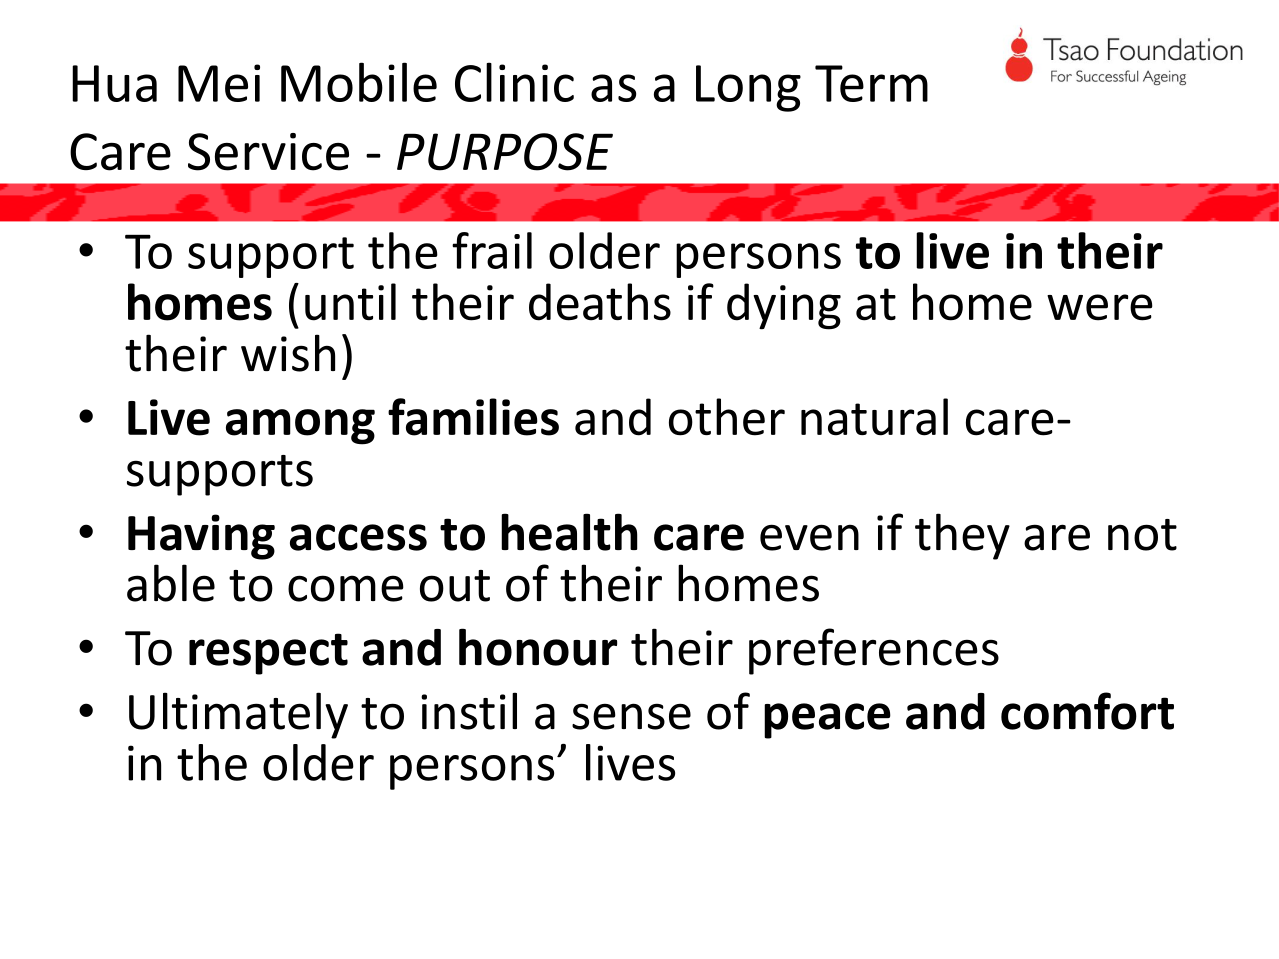  What do you see at coordinates (871, 83) in the screenshot?
I see `Term` at bounding box center [871, 83].
